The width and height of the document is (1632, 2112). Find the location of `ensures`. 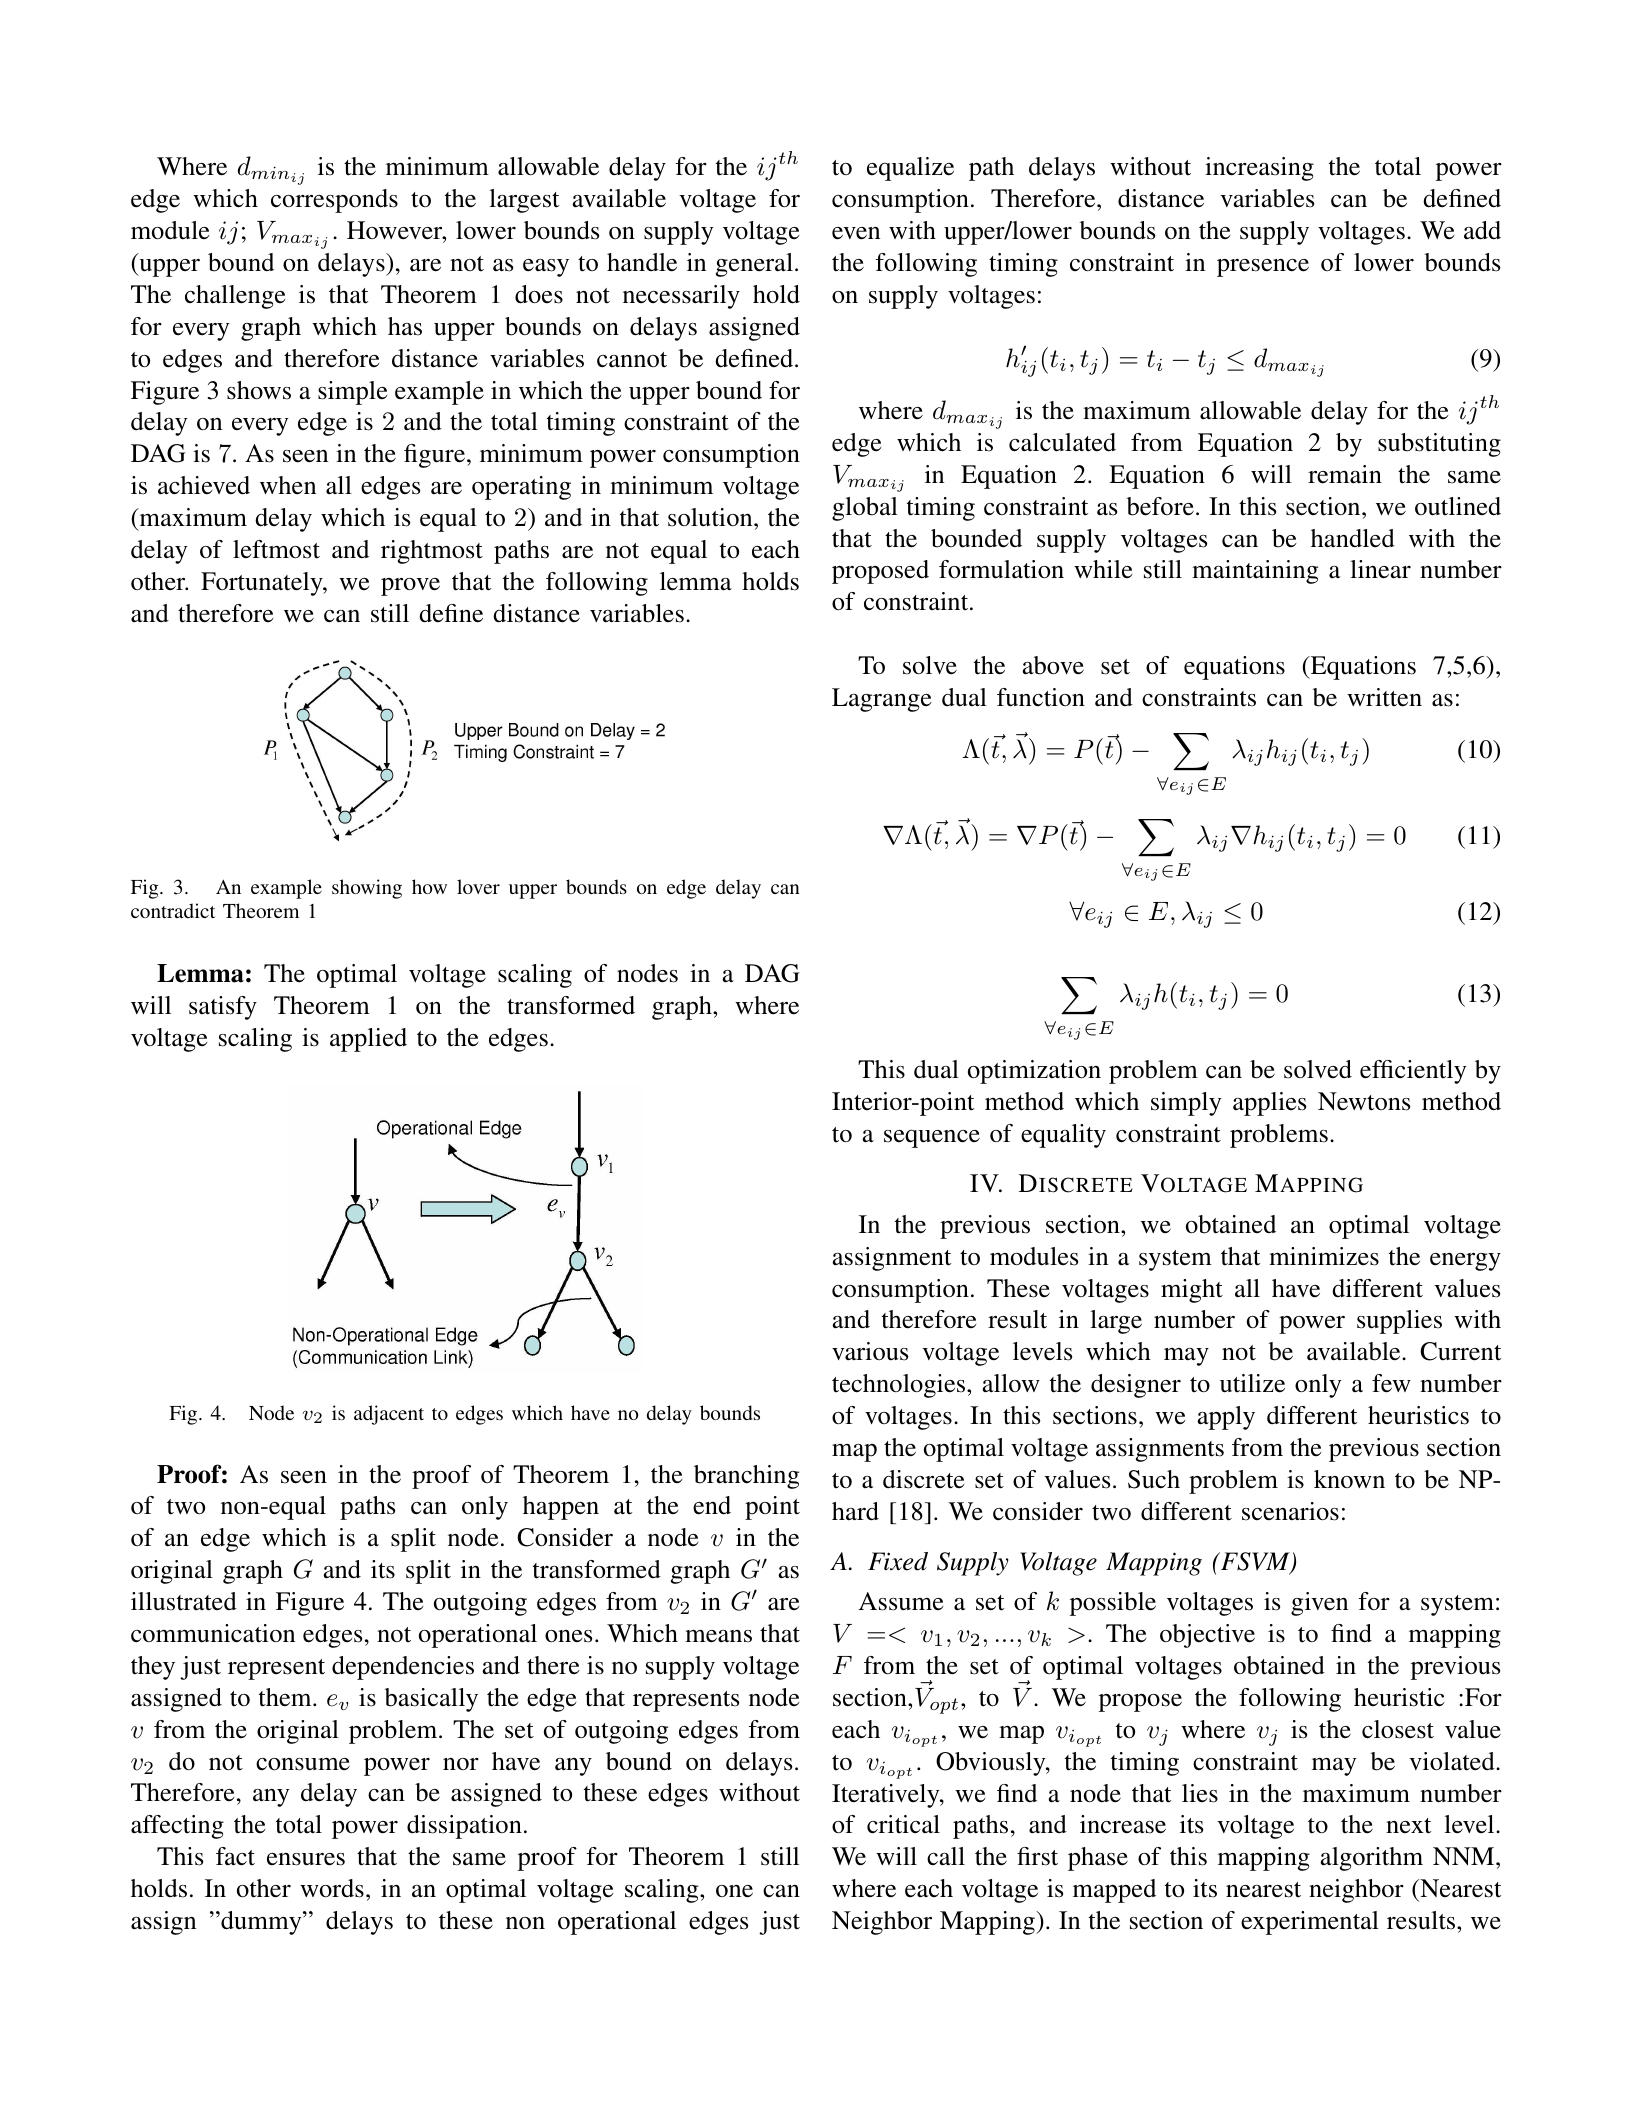

ensures is located at coordinates (306, 1859).
